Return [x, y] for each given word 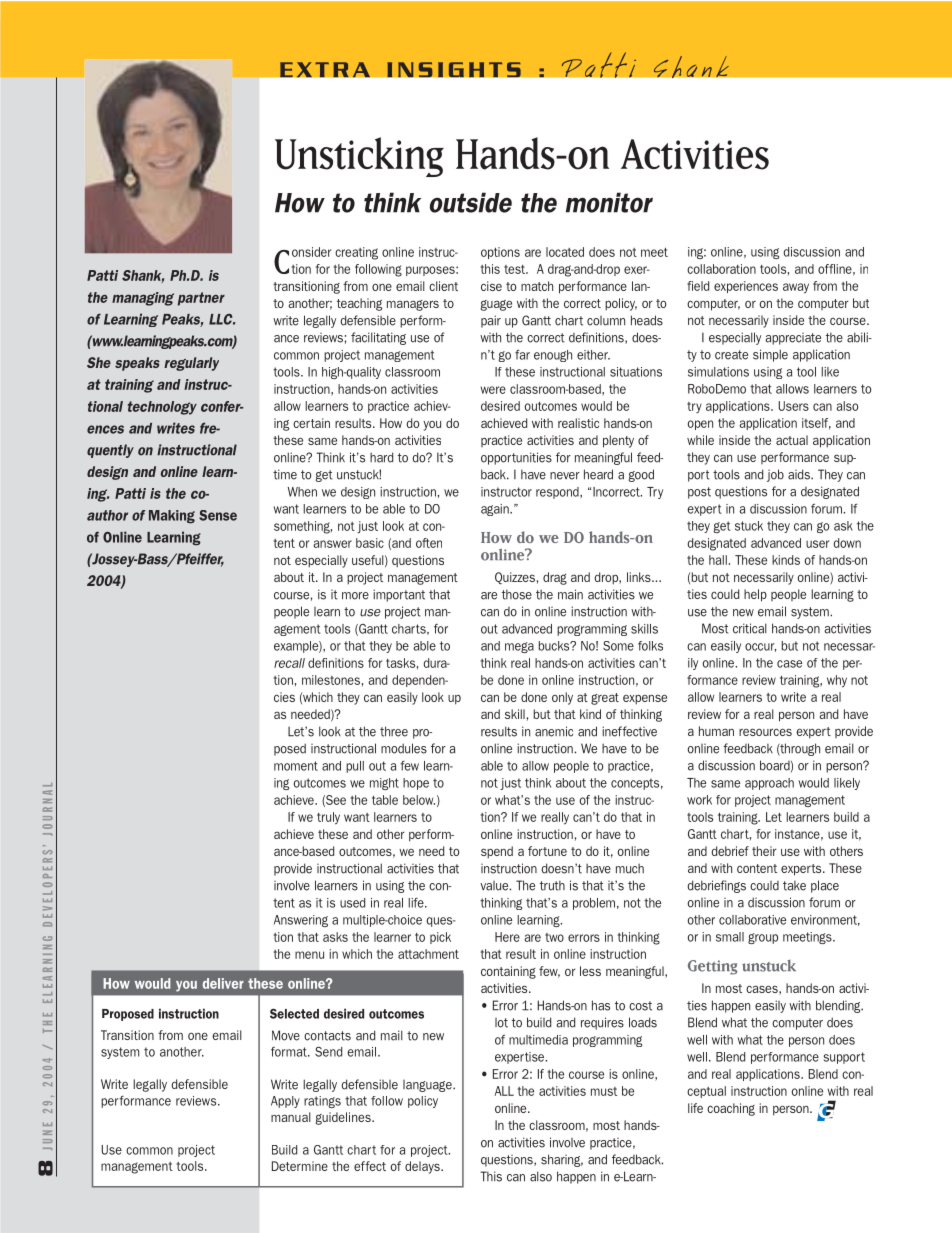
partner [201, 299]
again [496, 510]
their [764, 851]
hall [718, 560]
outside [471, 202]
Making [172, 517]
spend [497, 852]
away [796, 288]
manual [291, 1117]
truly [328, 818]
